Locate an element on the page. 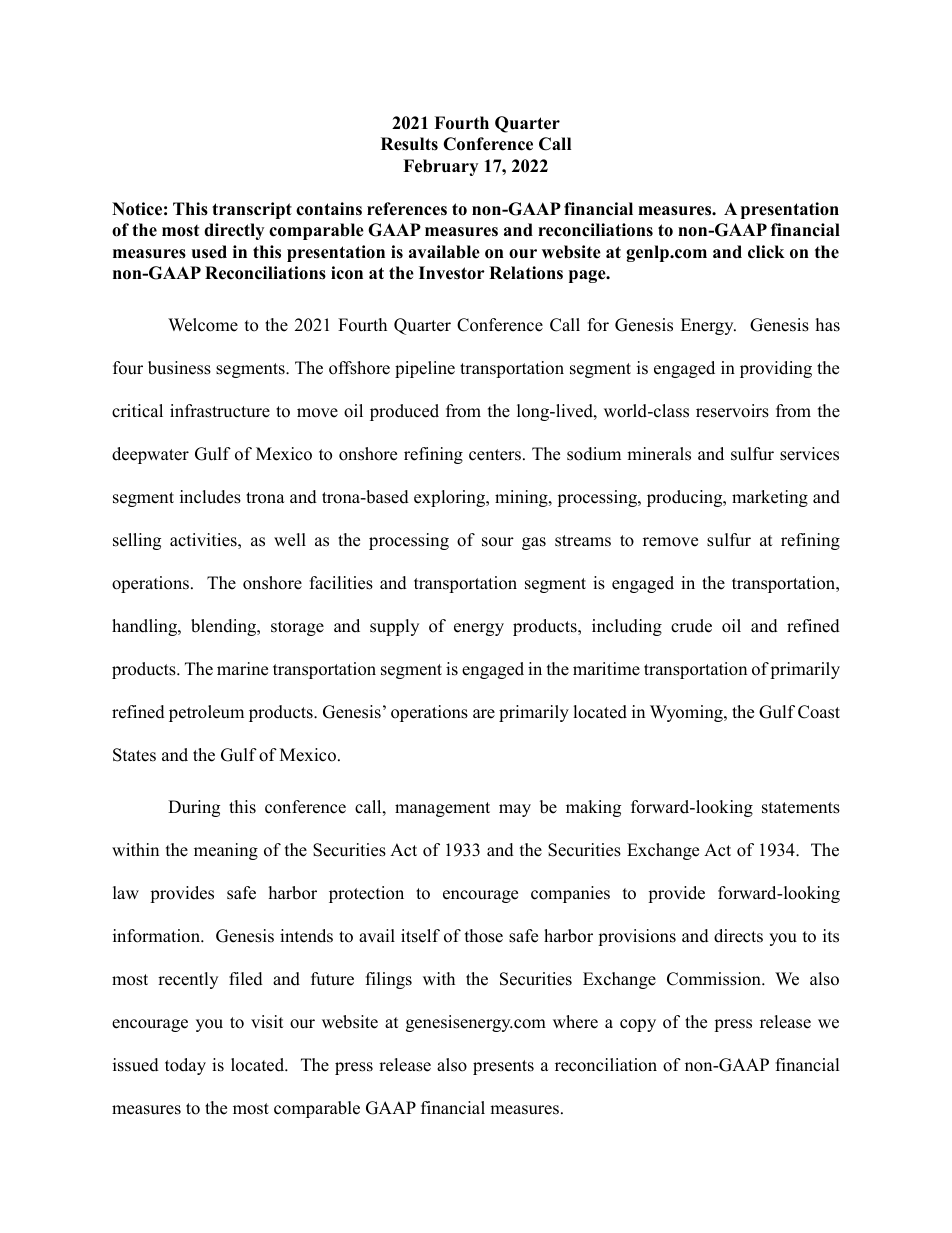  click is located at coordinates (766, 252).
